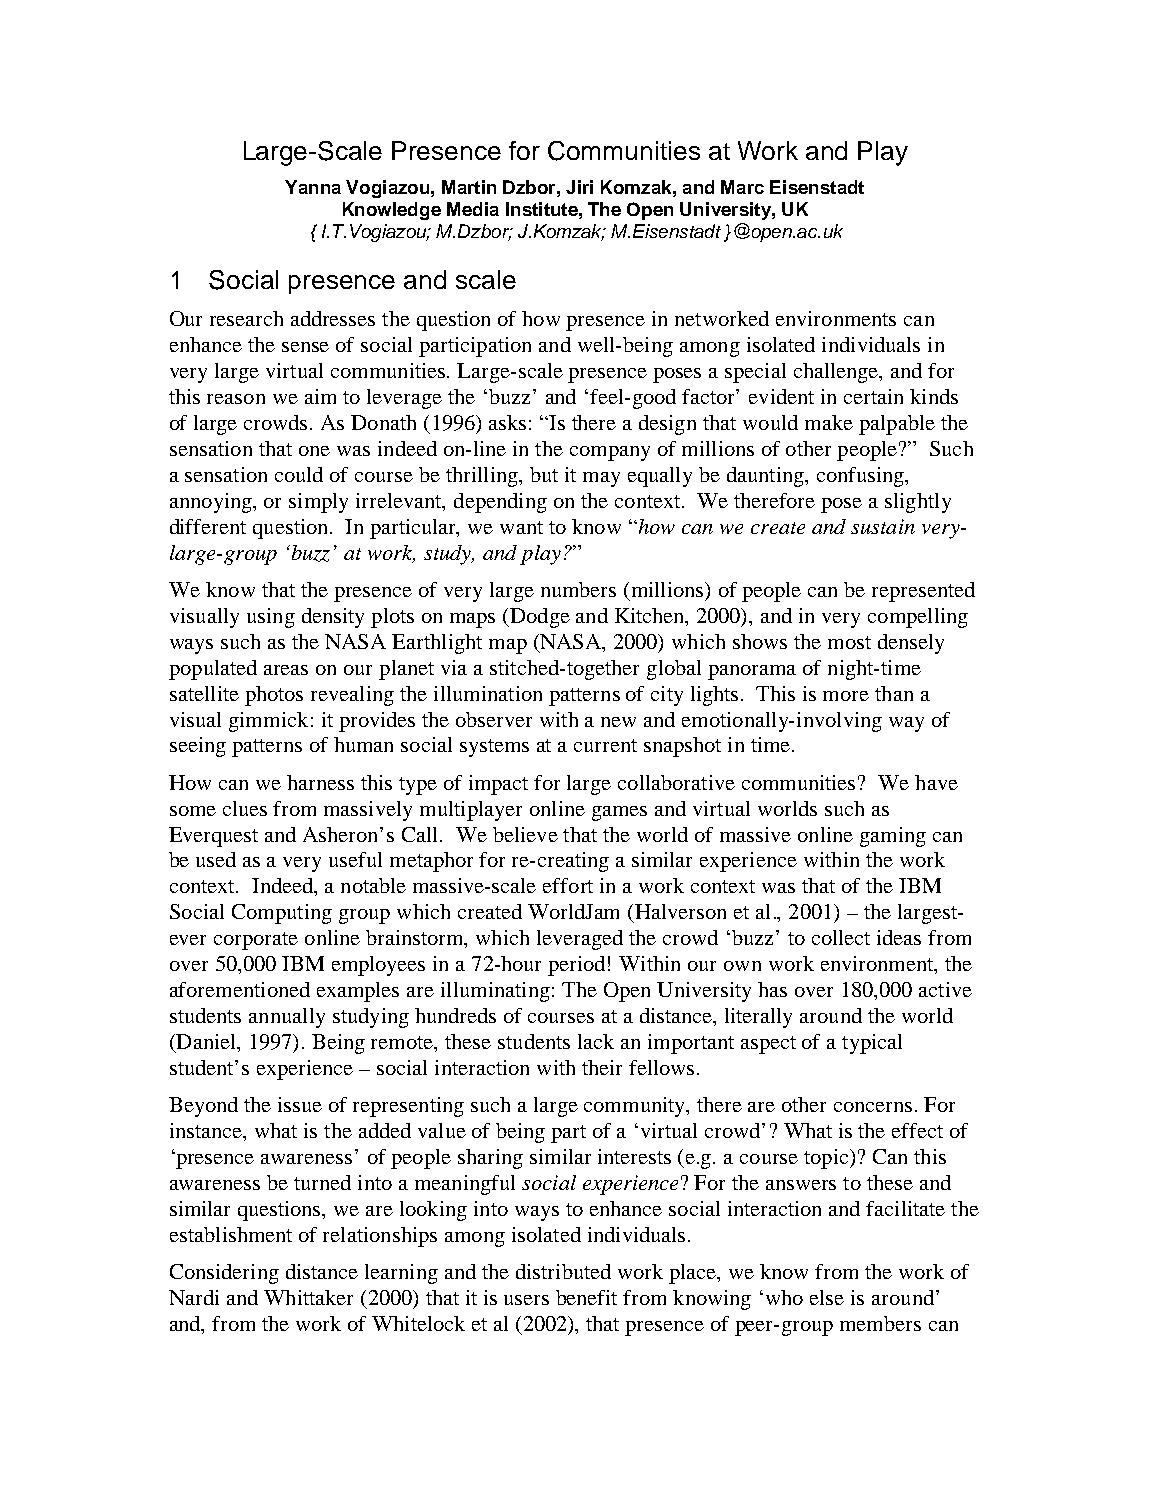 Image resolution: width=1150 pixels, height=1488 pixels. What do you see at coordinates (246, 318) in the screenshot?
I see `research` at bounding box center [246, 318].
